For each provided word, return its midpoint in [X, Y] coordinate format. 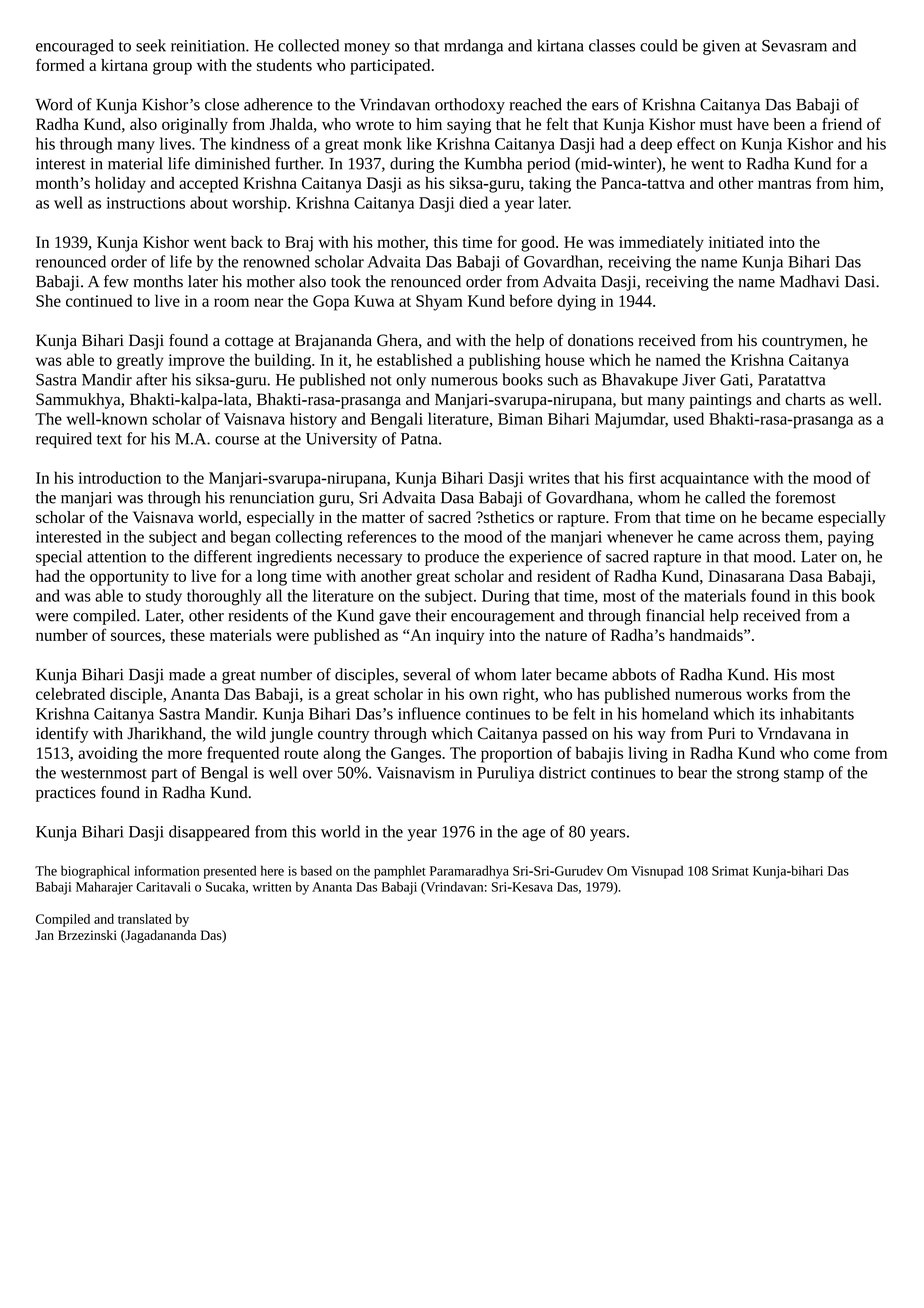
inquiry [460, 637]
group [172, 68]
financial [675, 615]
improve [196, 362]
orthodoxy [470, 106]
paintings [720, 401]
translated [145, 919]
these [187, 635]
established [414, 359]
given [721, 47]
